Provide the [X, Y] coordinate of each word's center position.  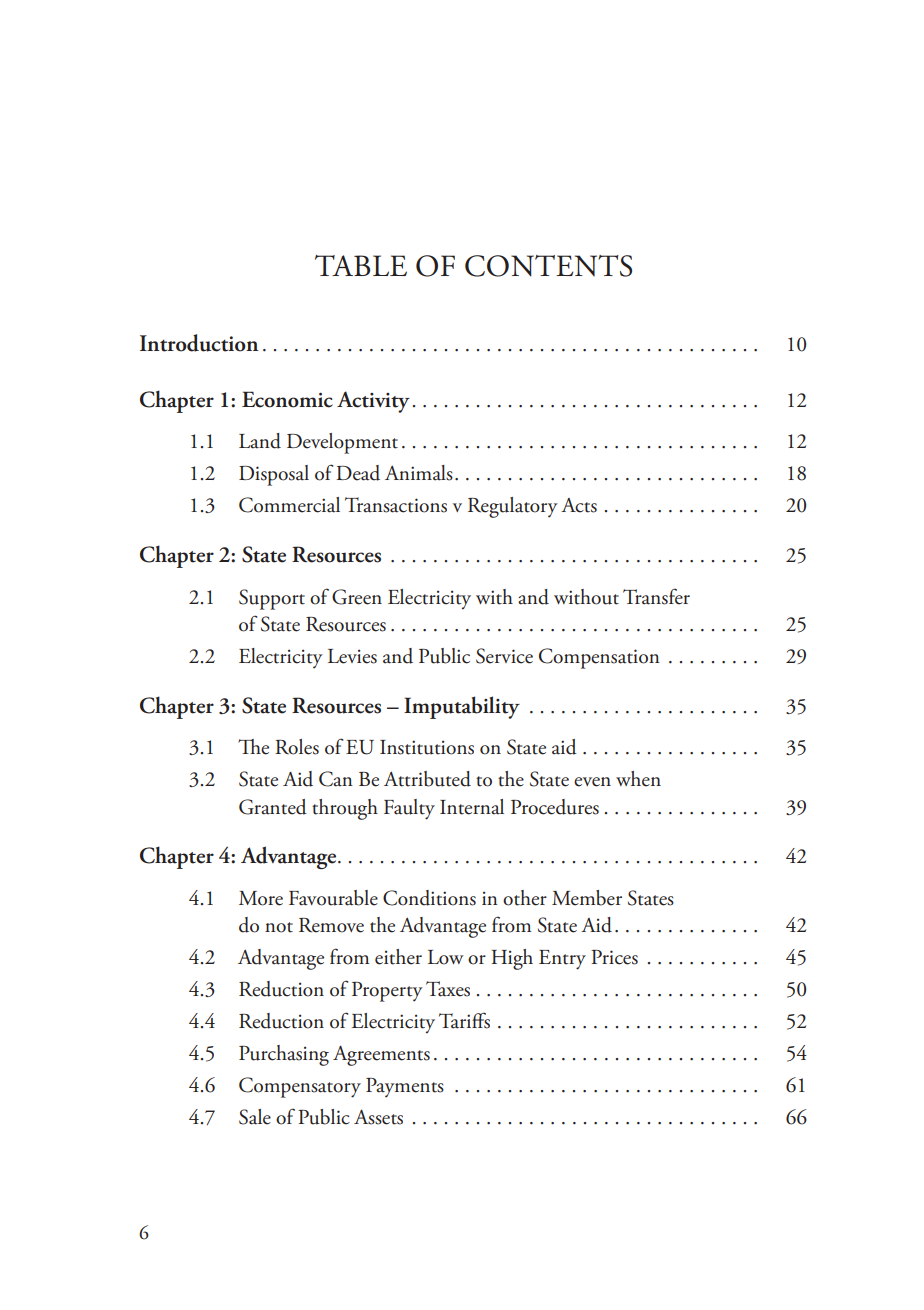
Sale [255, 1117]
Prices [614, 957]
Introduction [199, 343]
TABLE [361, 265]
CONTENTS [548, 266]
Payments [405, 1088]
